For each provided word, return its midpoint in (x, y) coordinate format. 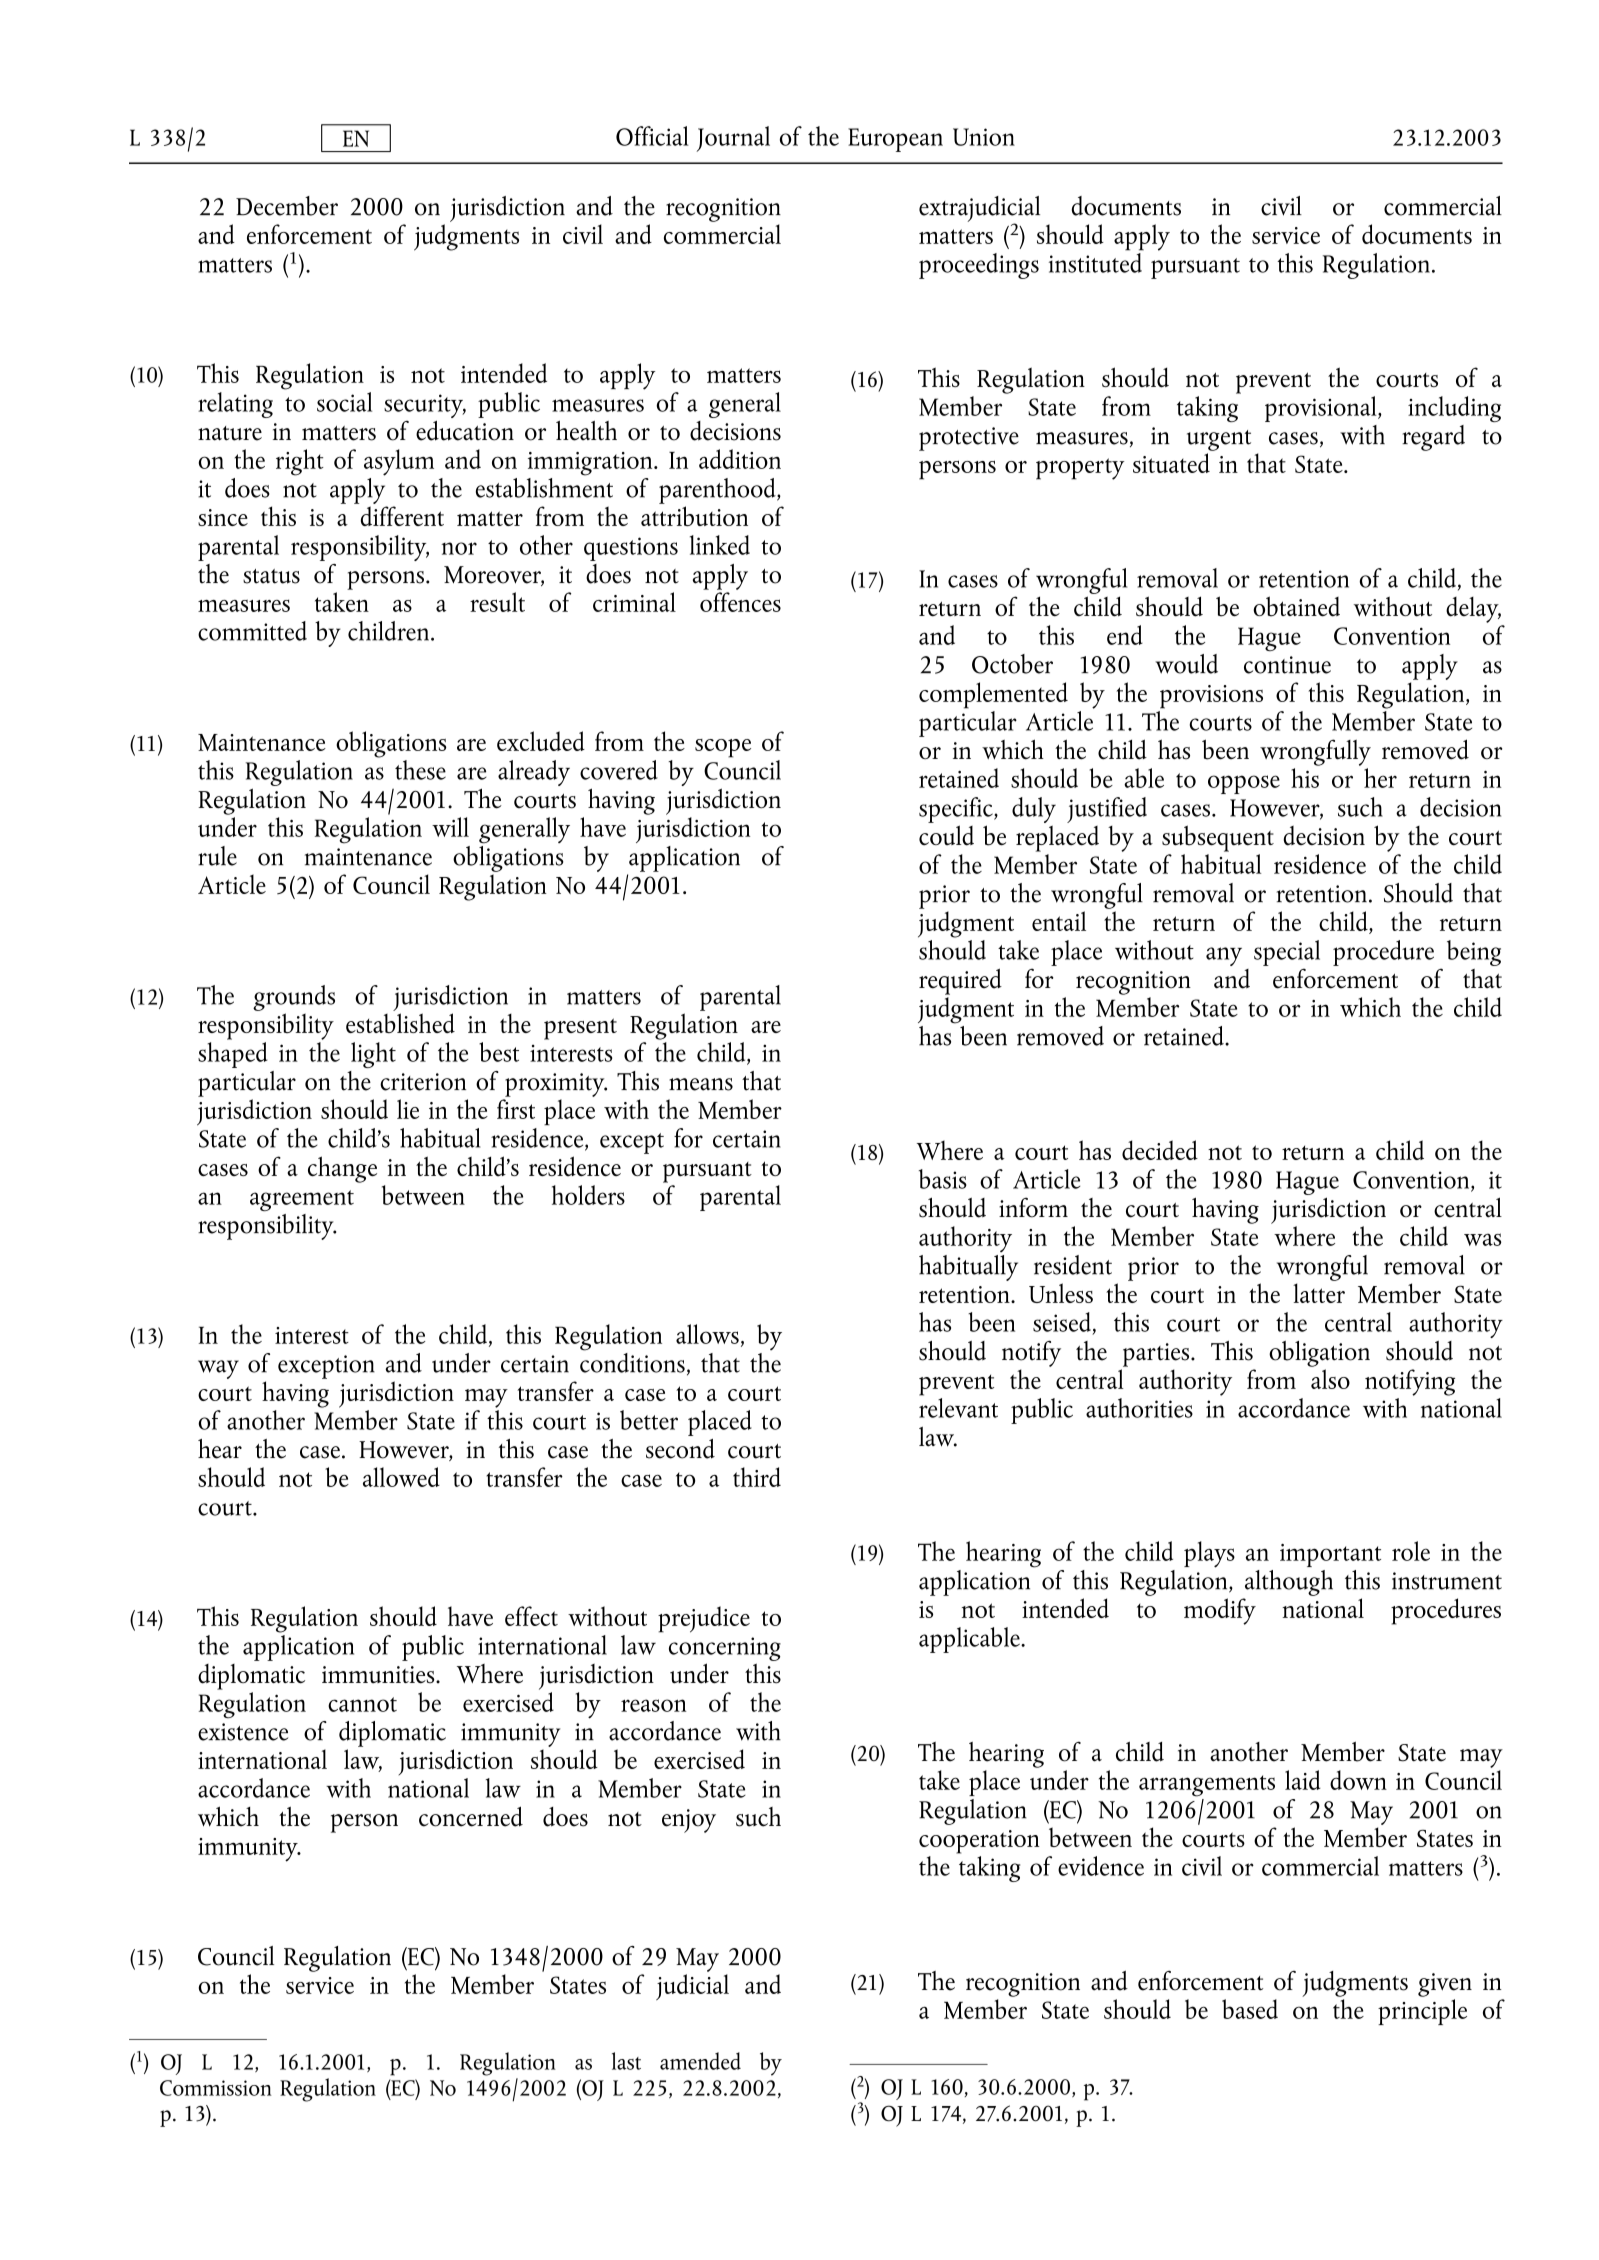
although (1289, 1583)
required (960, 981)
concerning (725, 1649)
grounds (294, 998)
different (402, 516)
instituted (1096, 261)
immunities (379, 1675)
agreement (302, 1200)
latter (1319, 1293)
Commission (216, 2088)
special (1287, 953)
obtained (1296, 606)
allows (707, 1334)
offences (740, 602)
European (895, 140)
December (287, 206)
